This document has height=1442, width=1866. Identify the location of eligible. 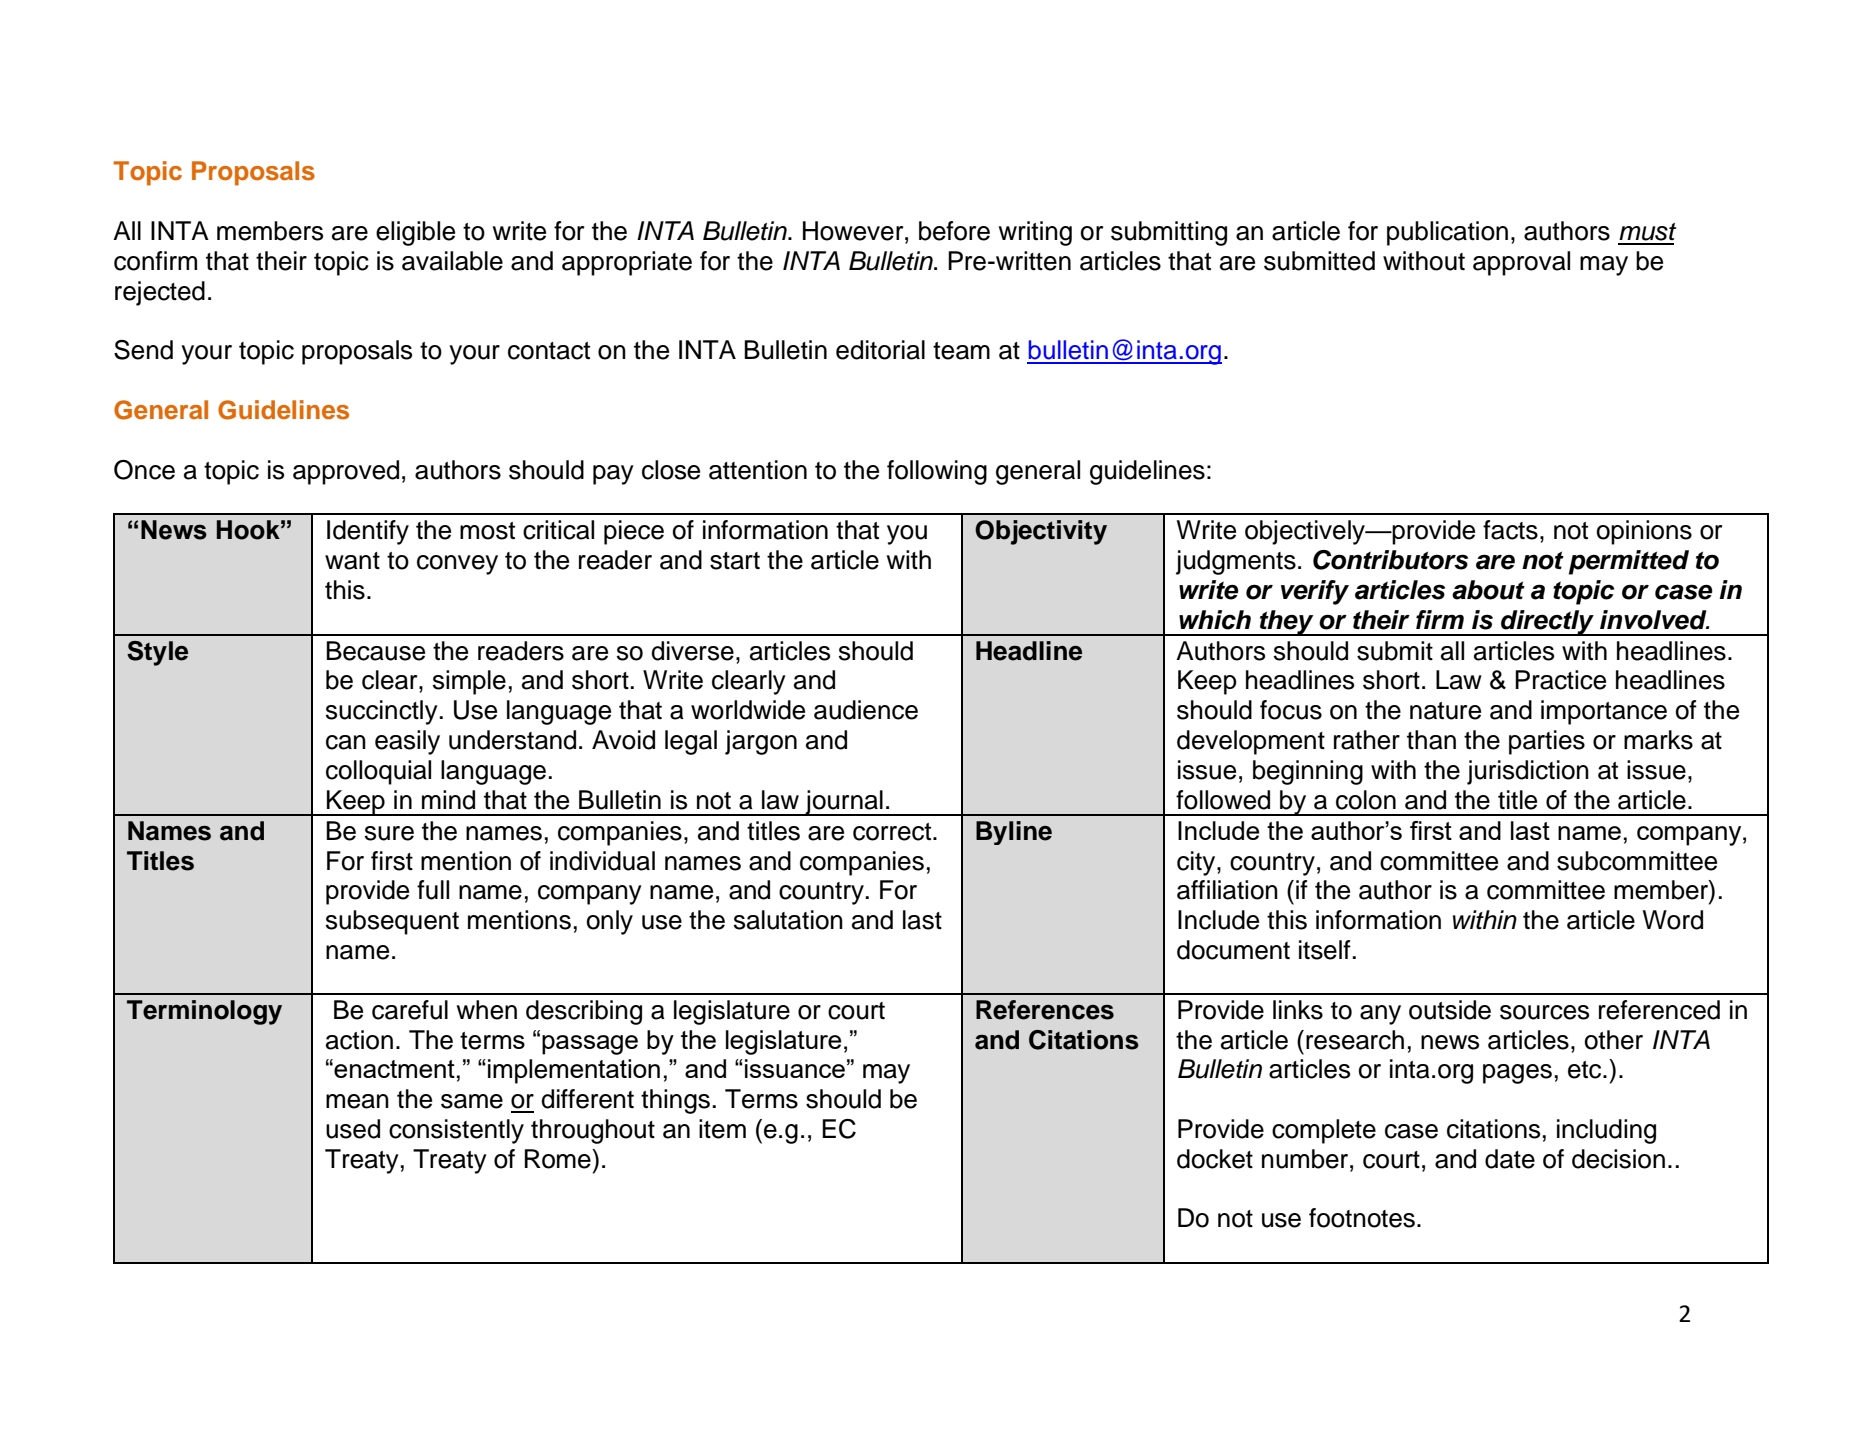
(415, 233).
